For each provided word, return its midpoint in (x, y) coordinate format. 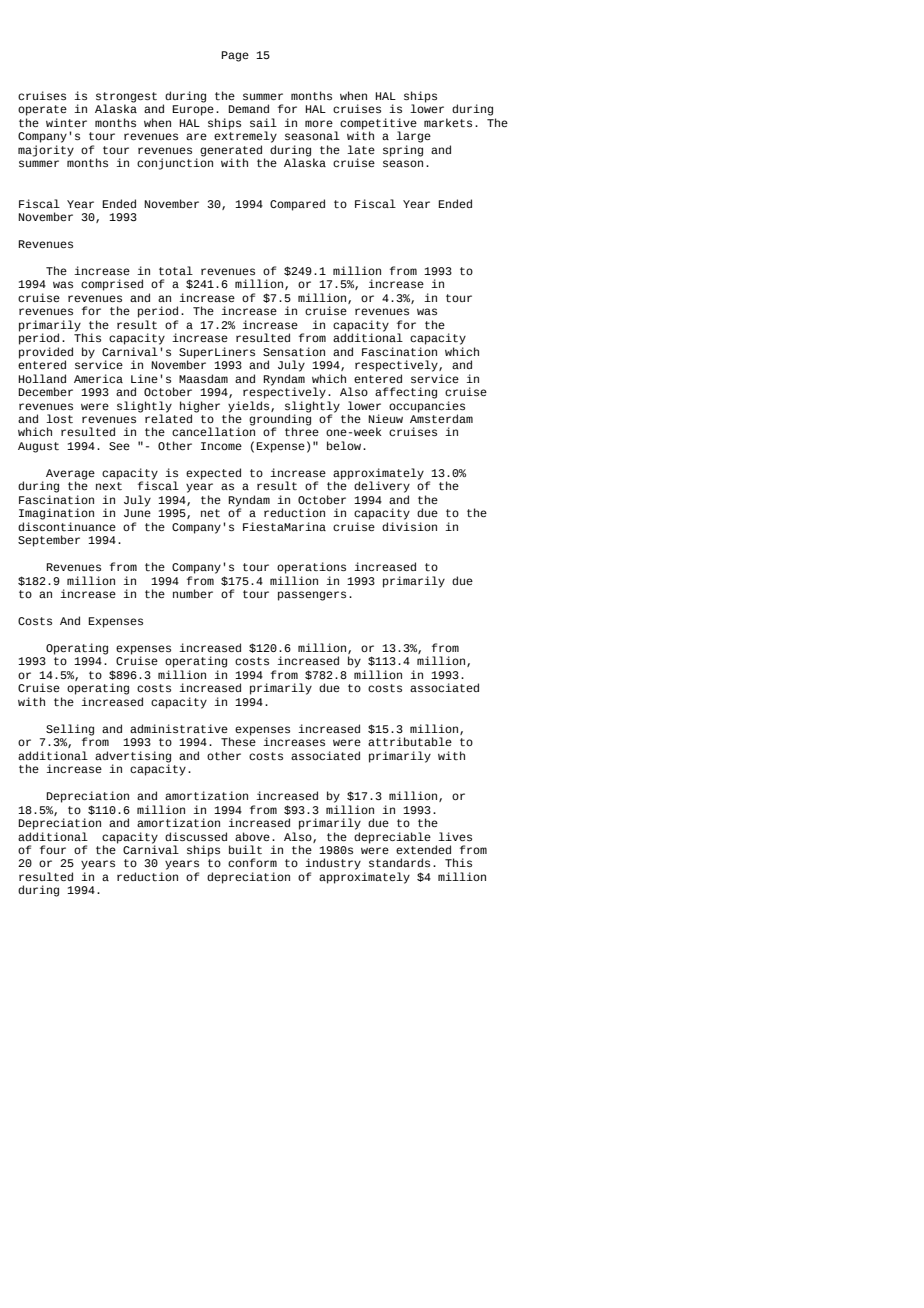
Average (70, 475)
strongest (126, 98)
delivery (382, 487)
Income (221, 446)
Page (235, 56)
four (53, 849)
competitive (378, 125)
